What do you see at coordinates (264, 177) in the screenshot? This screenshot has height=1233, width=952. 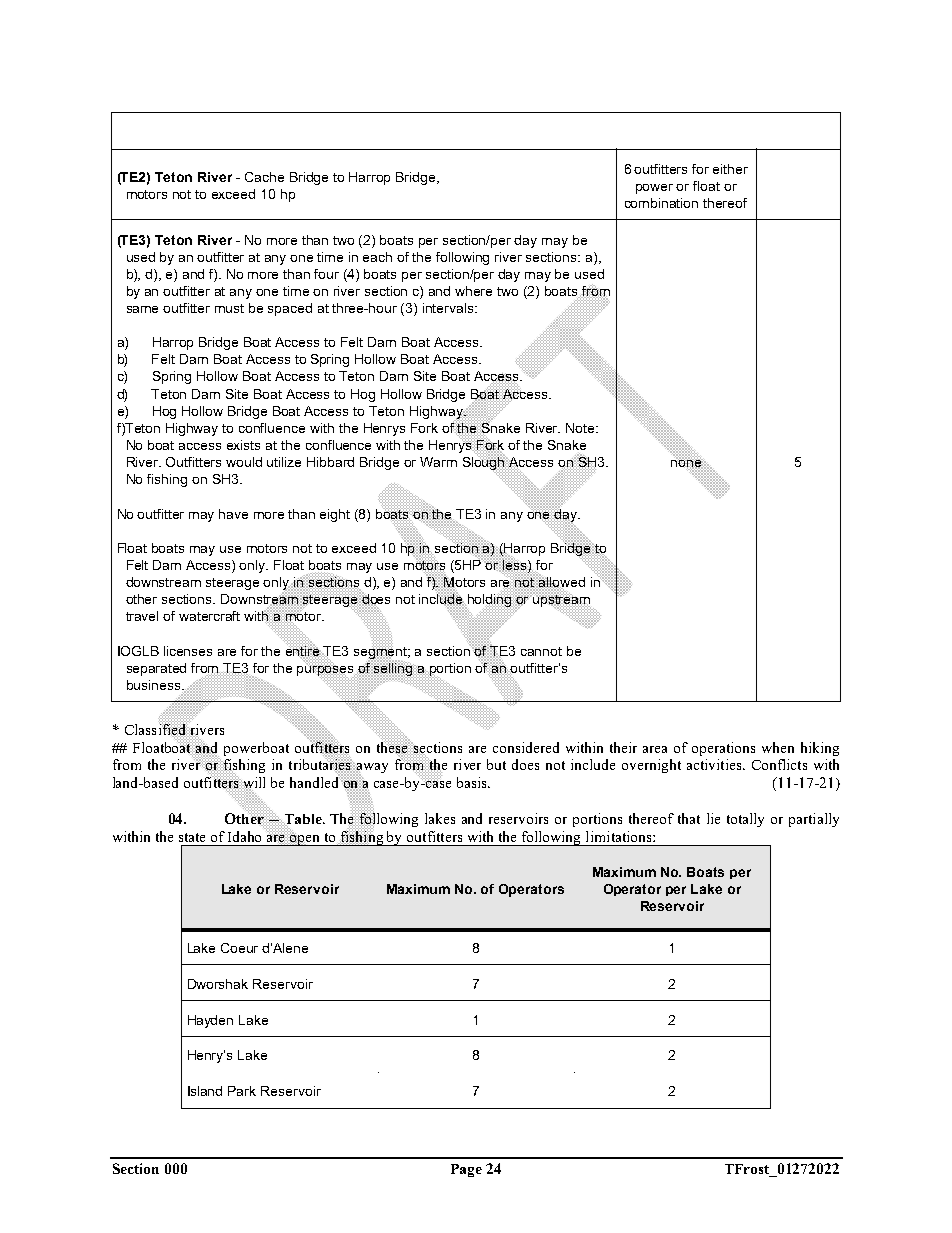 I see `Cache` at bounding box center [264, 177].
